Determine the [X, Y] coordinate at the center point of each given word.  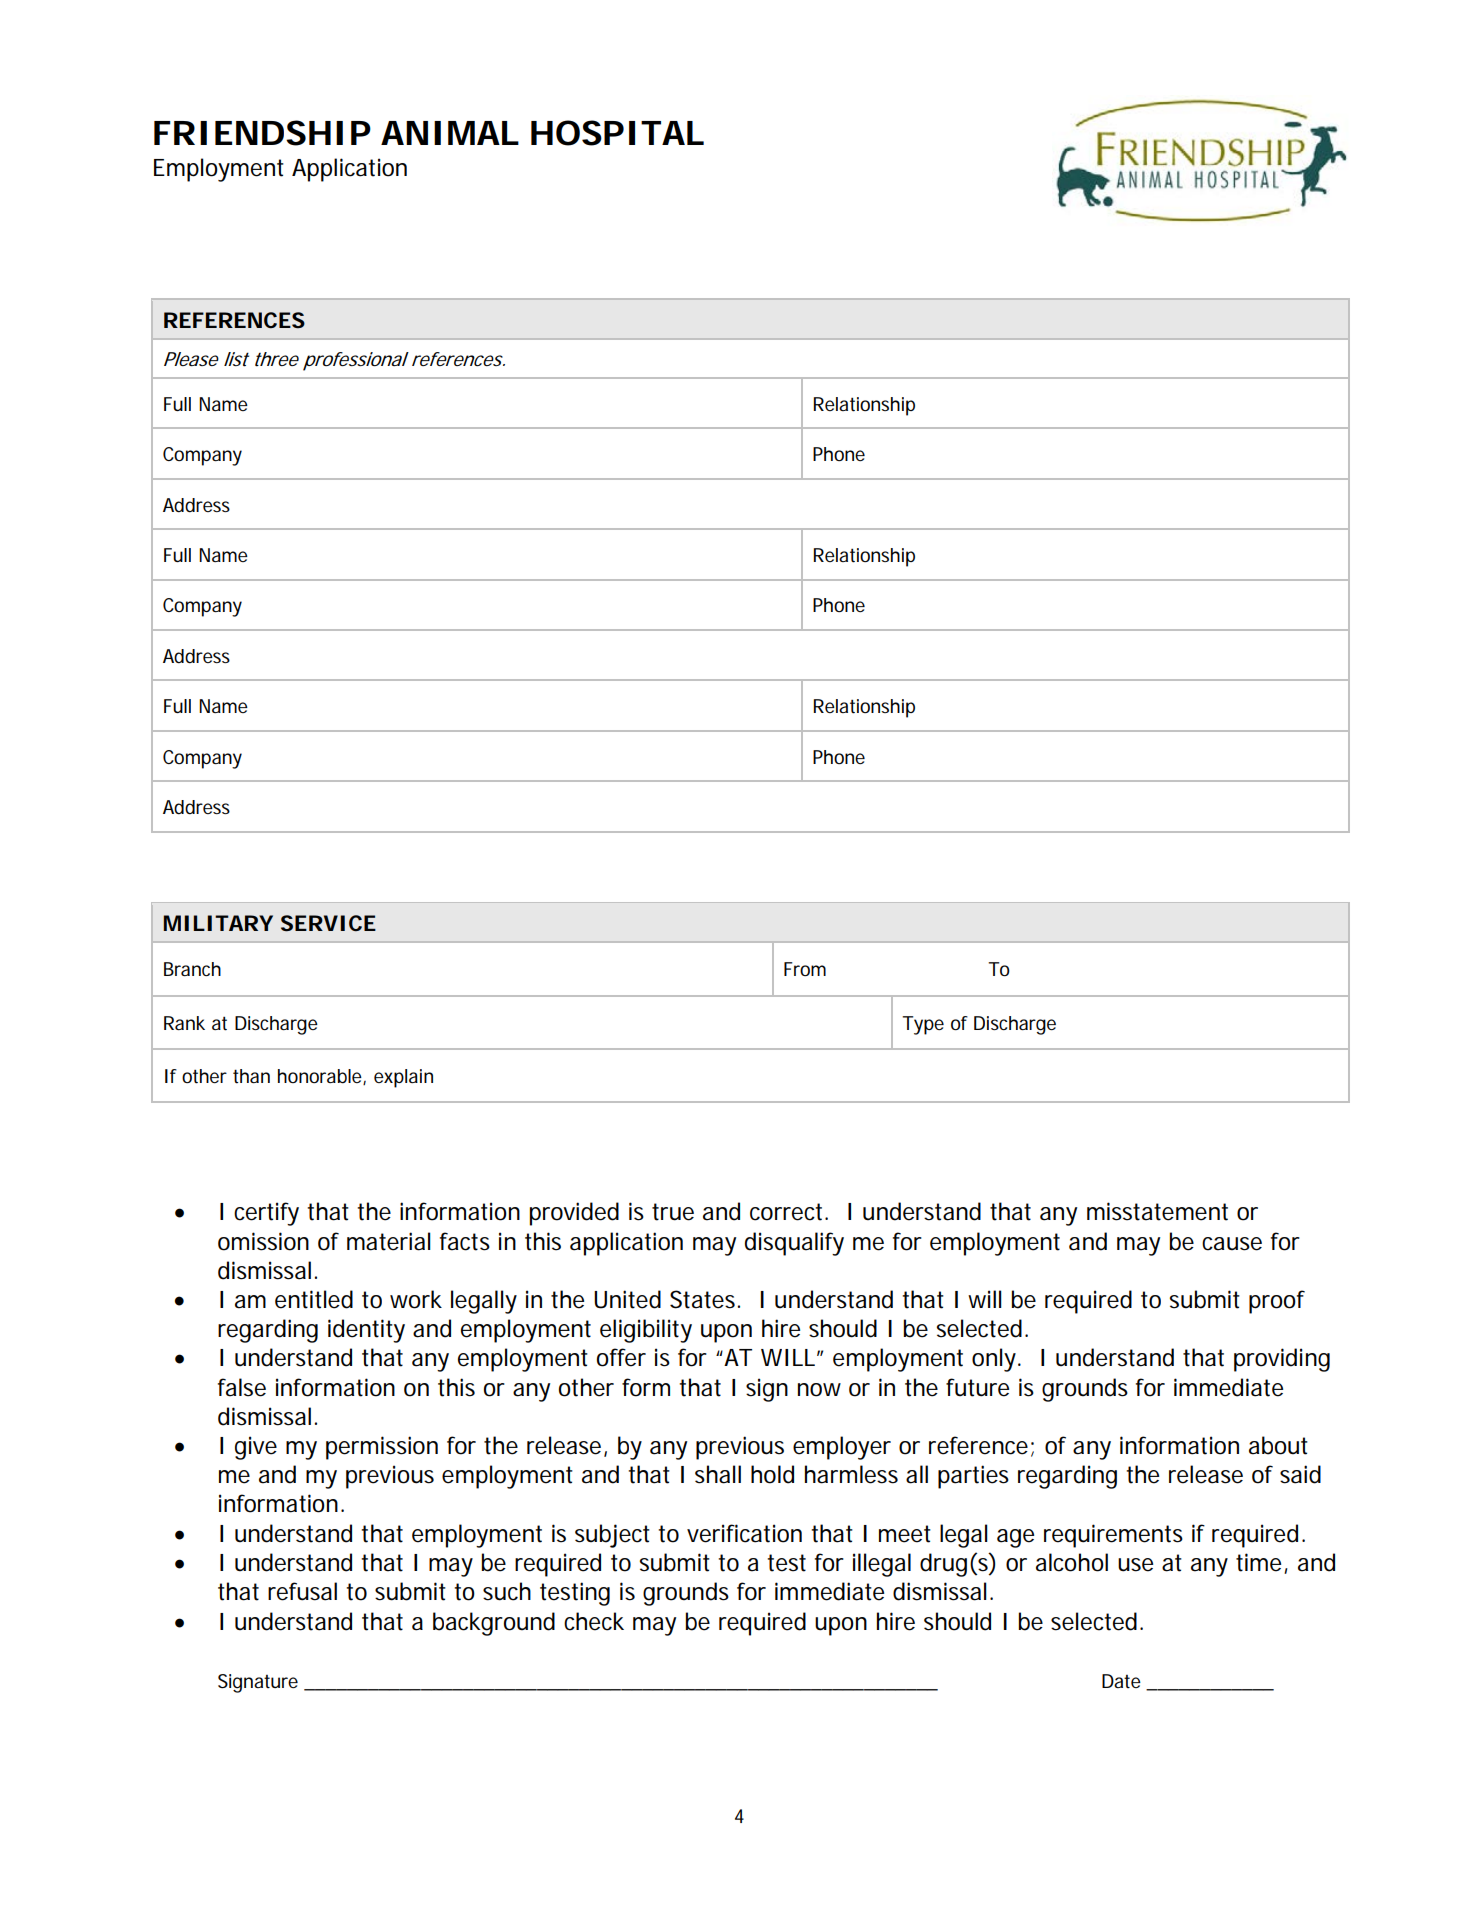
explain [403, 1078]
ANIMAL [450, 133]
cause [1232, 1244]
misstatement [1157, 1211]
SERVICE [328, 923]
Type [923, 1025]
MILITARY [218, 923]
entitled [314, 1299]
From [805, 969]
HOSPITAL [617, 133]
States [705, 1299]
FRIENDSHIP [262, 133]
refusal [302, 1591]
